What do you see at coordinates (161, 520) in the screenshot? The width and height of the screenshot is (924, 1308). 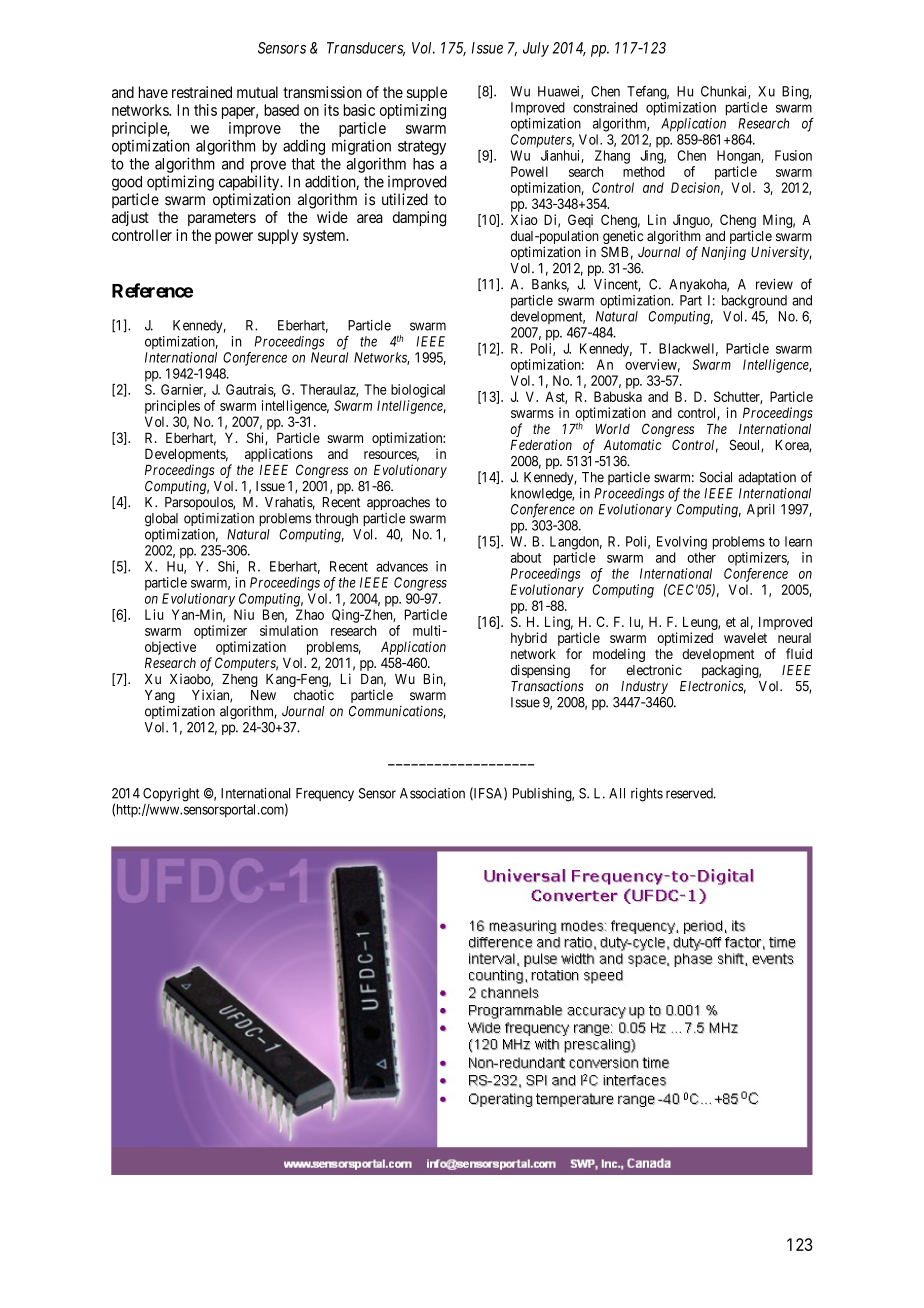 I see `global` at bounding box center [161, 520].
